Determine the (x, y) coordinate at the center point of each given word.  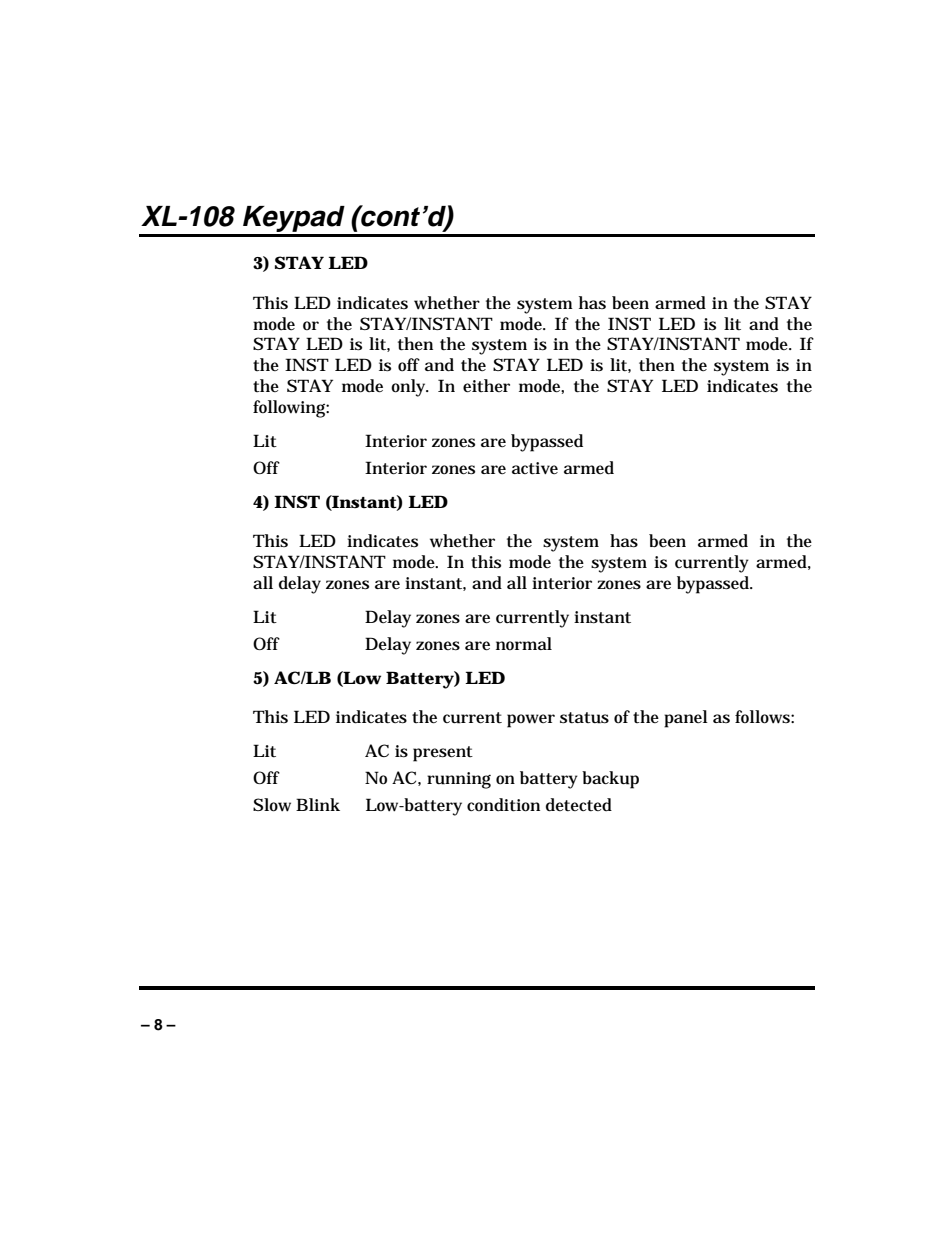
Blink (318, 804)
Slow (272, 805)
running (459, 780)
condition (503, 805)
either (486, 386)
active (535, 468)
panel (686, 719)
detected (579, 805)
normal (524, 643)
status (584, 718)
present (443, 754)
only (410, 388)
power (531, 721)
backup (610, 780)
